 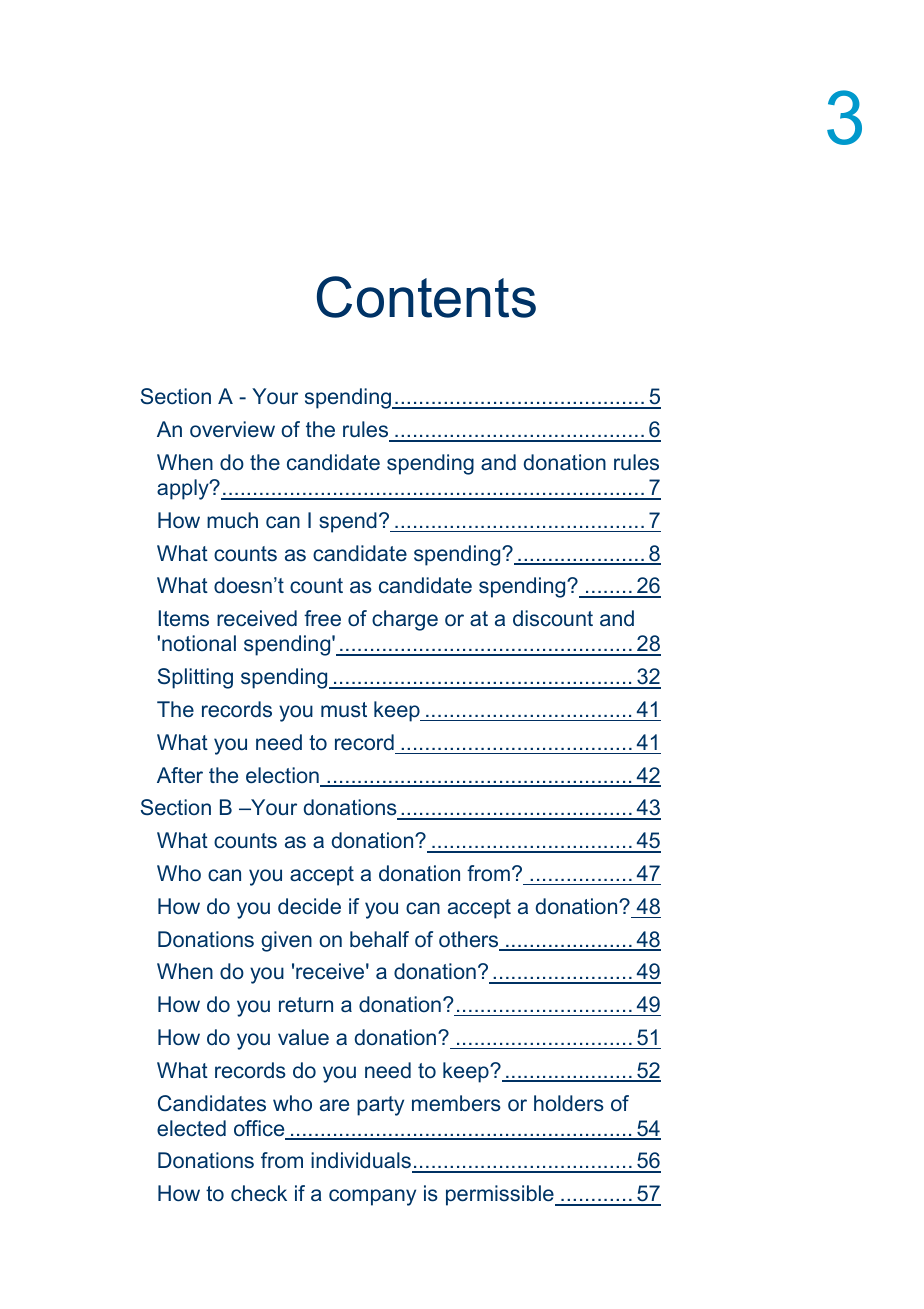 What do you see at coordinates (405, 620) in the screenshot?
I see `charge` at bounding box center [405, 620].
